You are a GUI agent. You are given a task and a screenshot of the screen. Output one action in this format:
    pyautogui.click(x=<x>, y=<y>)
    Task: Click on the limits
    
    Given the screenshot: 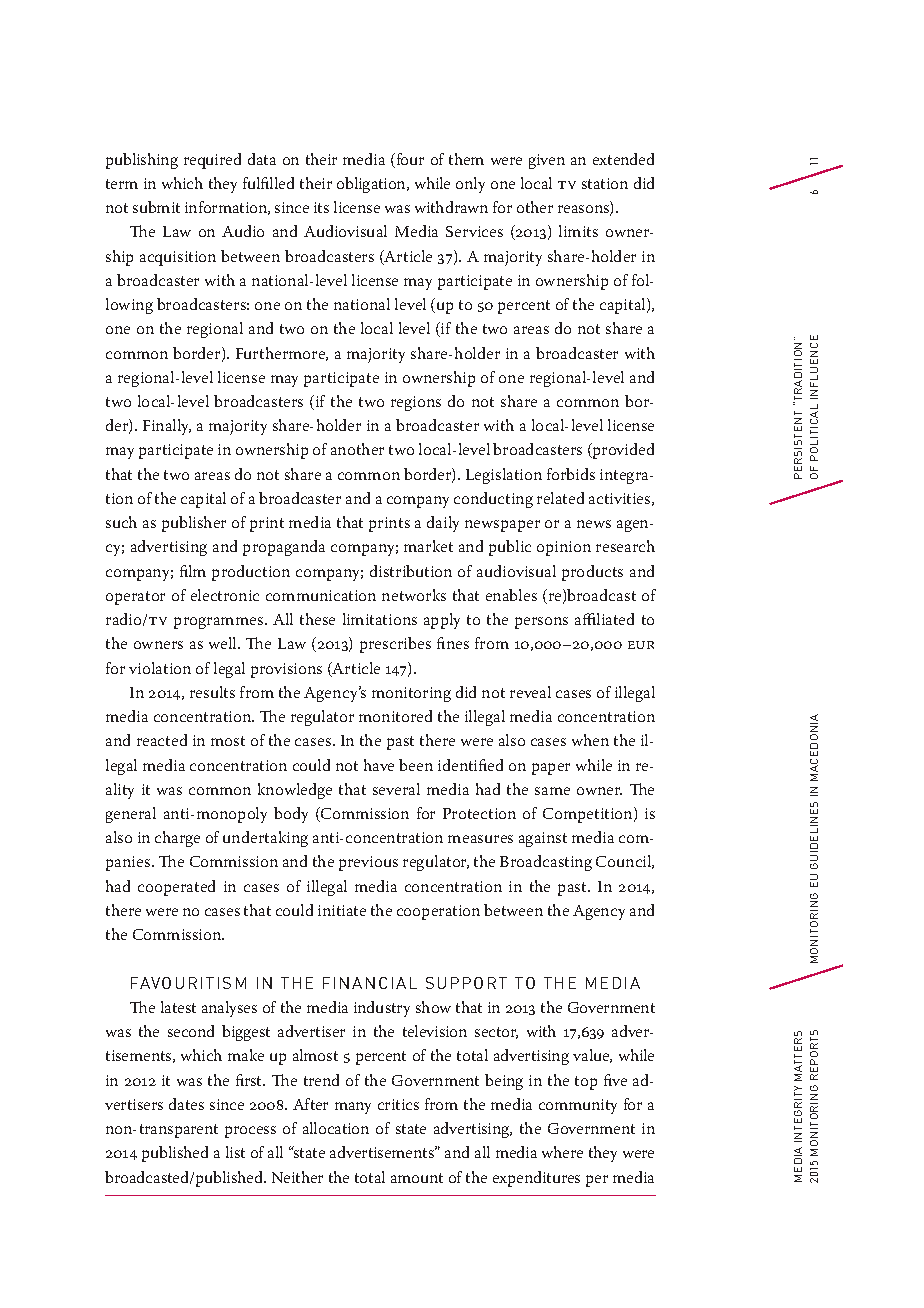 What is the action you would take?
    pyautogui.click(x=578, y=231)
